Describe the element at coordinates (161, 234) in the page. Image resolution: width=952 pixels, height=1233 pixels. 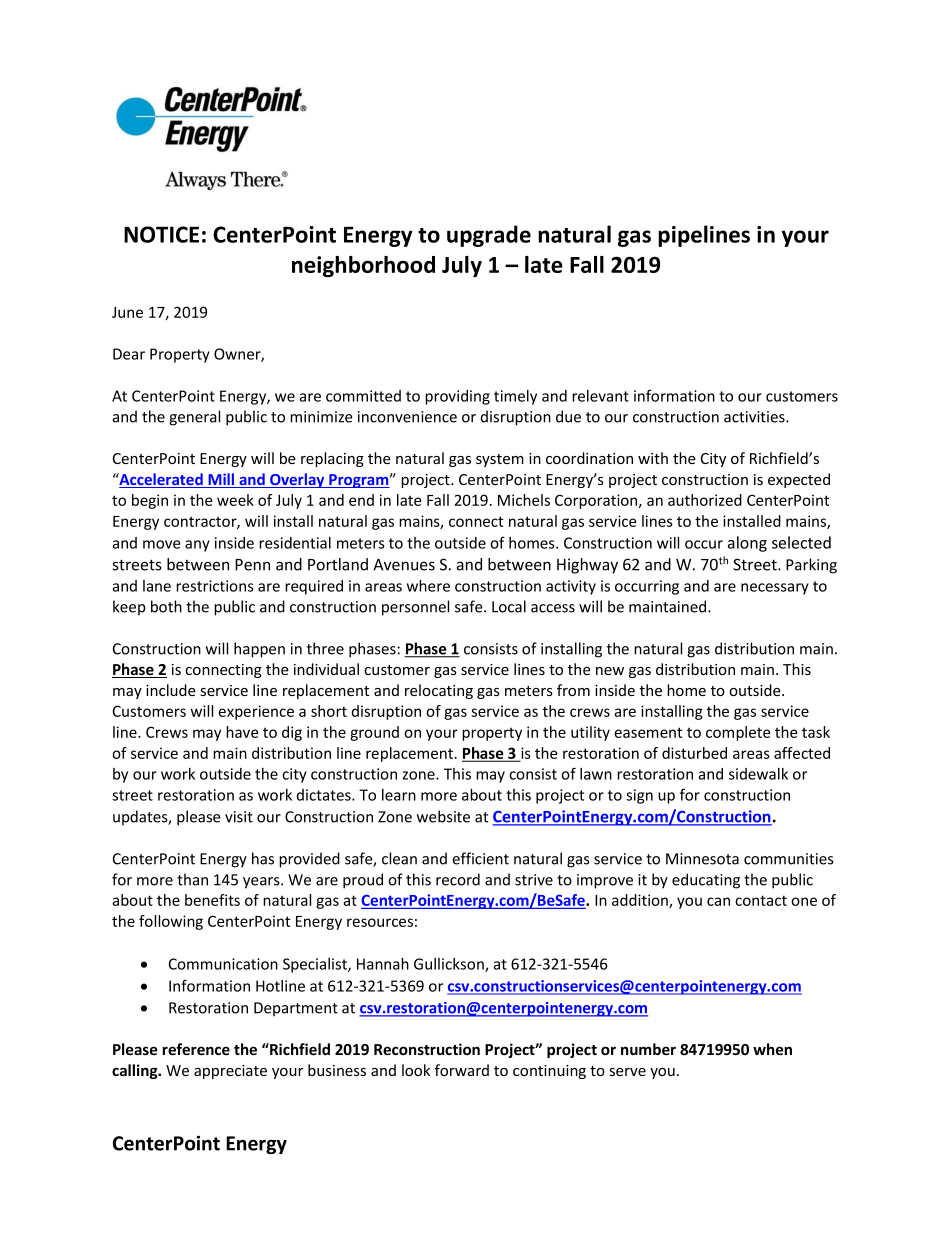
I see `NOTICE` at that location.
